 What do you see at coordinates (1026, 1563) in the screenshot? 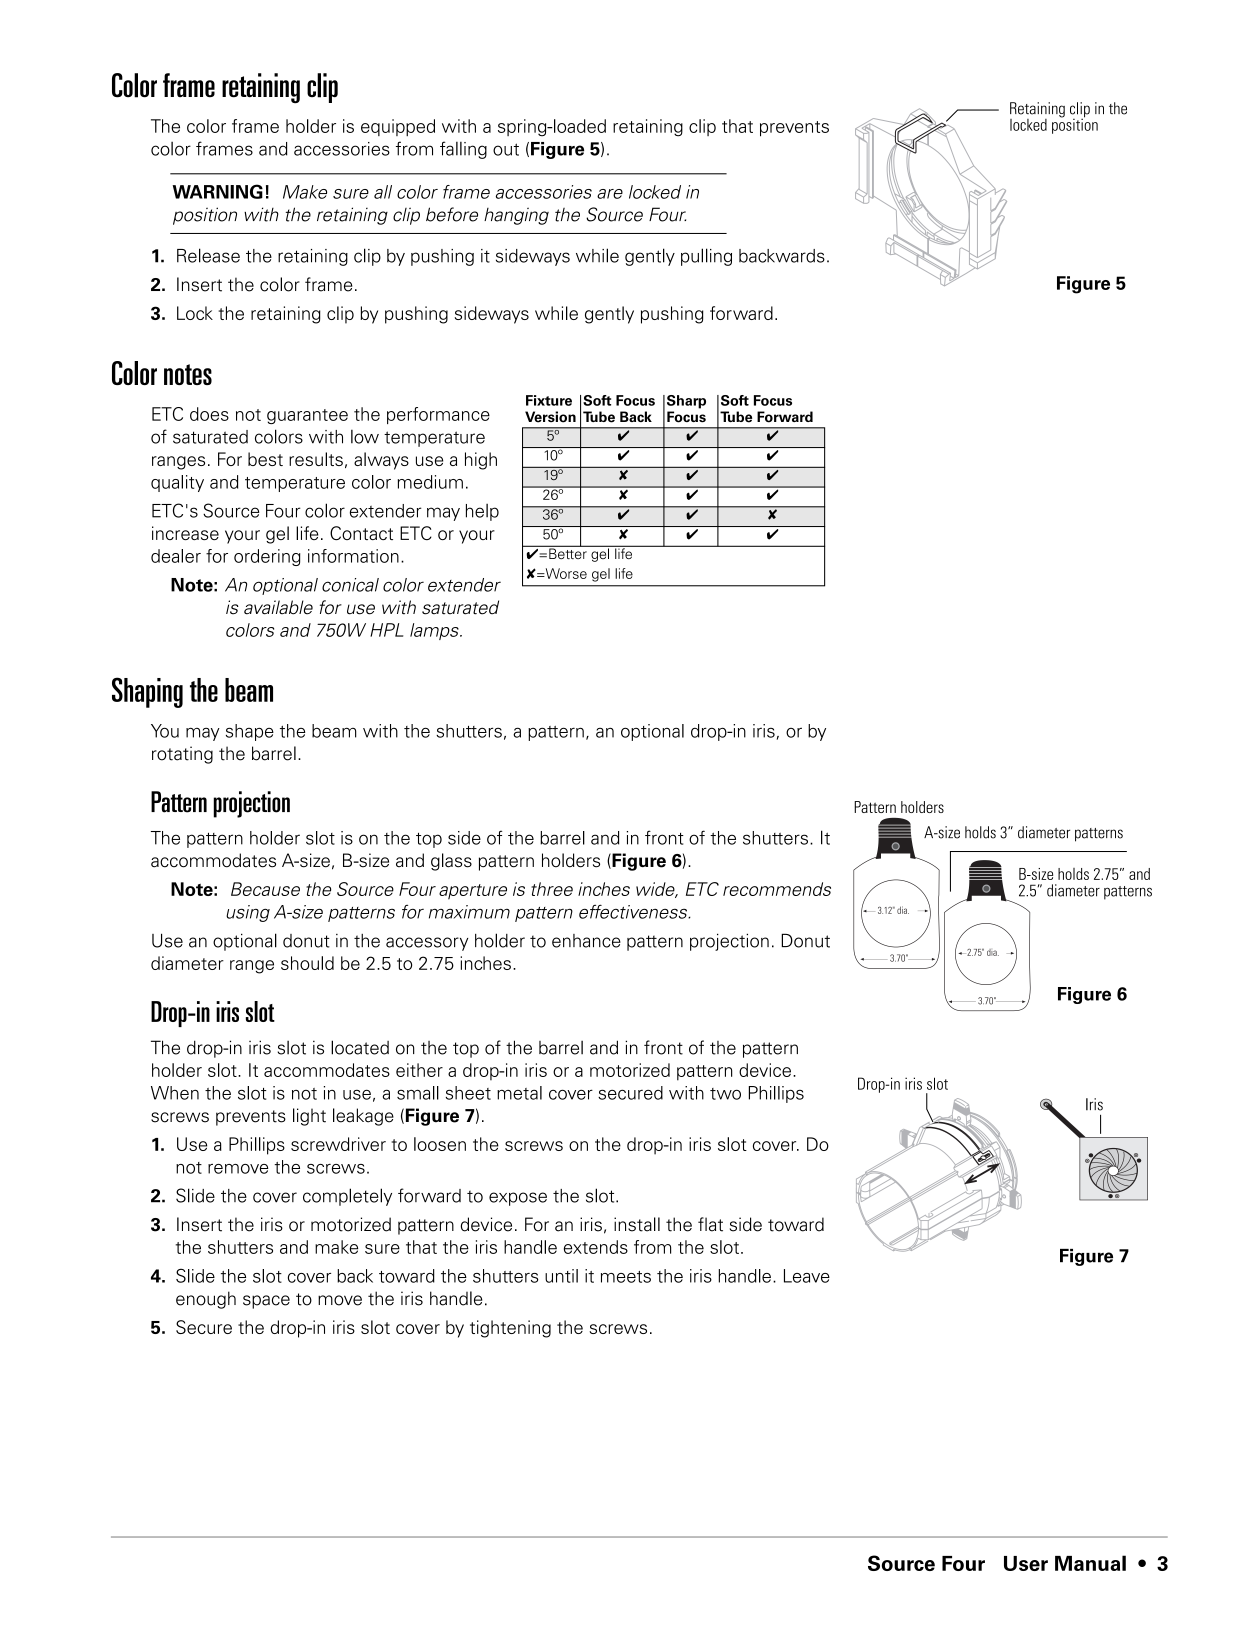
I see `User` at bounding box center [1026, 1563].
